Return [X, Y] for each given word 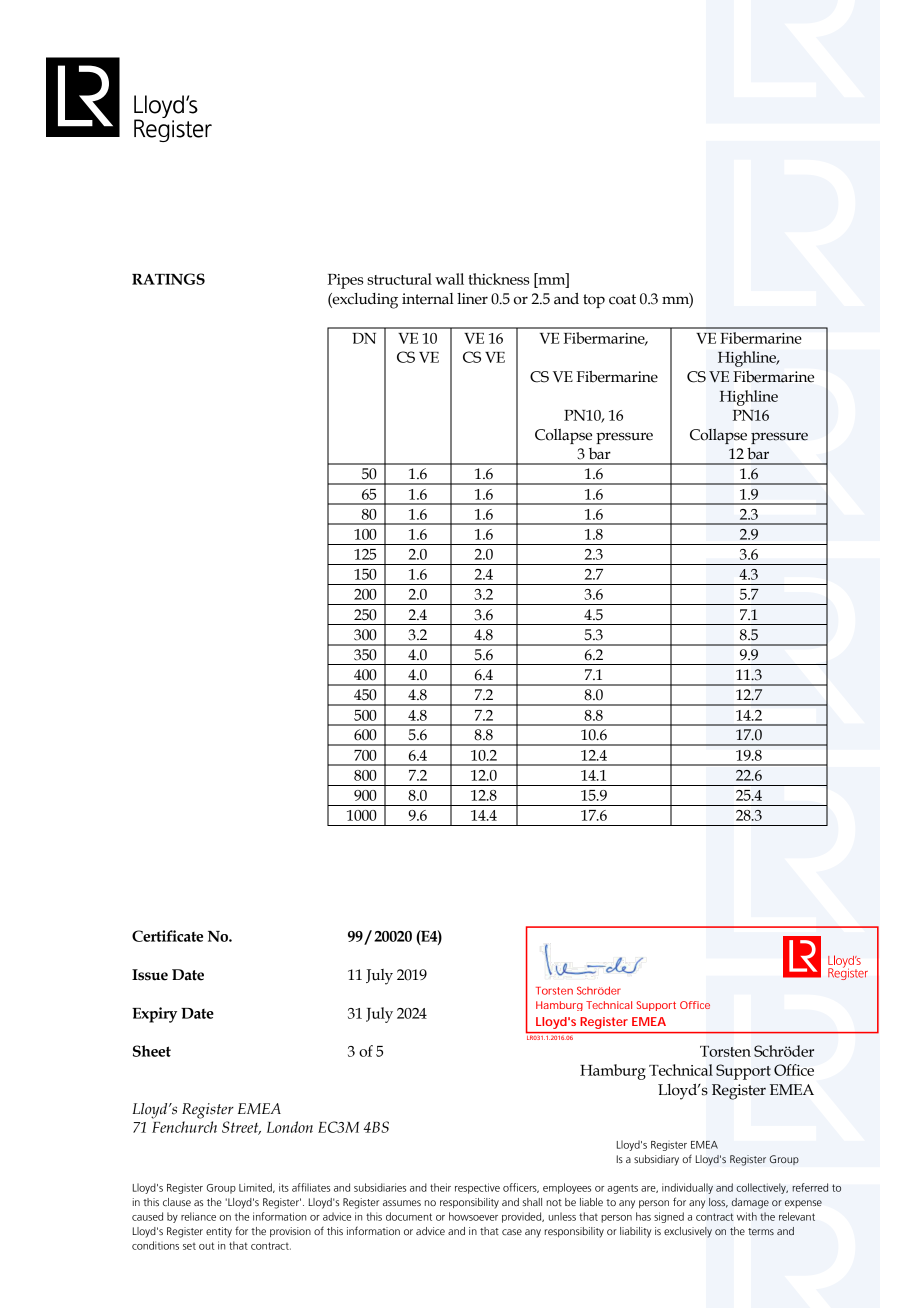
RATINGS [168, 279]
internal [428, 299]
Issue [150, 975]
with [747, 1216]
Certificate [167, 936]
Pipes [345, 281]
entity [219, 1232]
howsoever [473, 1216]
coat [622, 299]
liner [472, 299]
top [594, 301]
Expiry [154, 1015]
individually [687, 1188]
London [290, 1127]
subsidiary [656, 1160]
